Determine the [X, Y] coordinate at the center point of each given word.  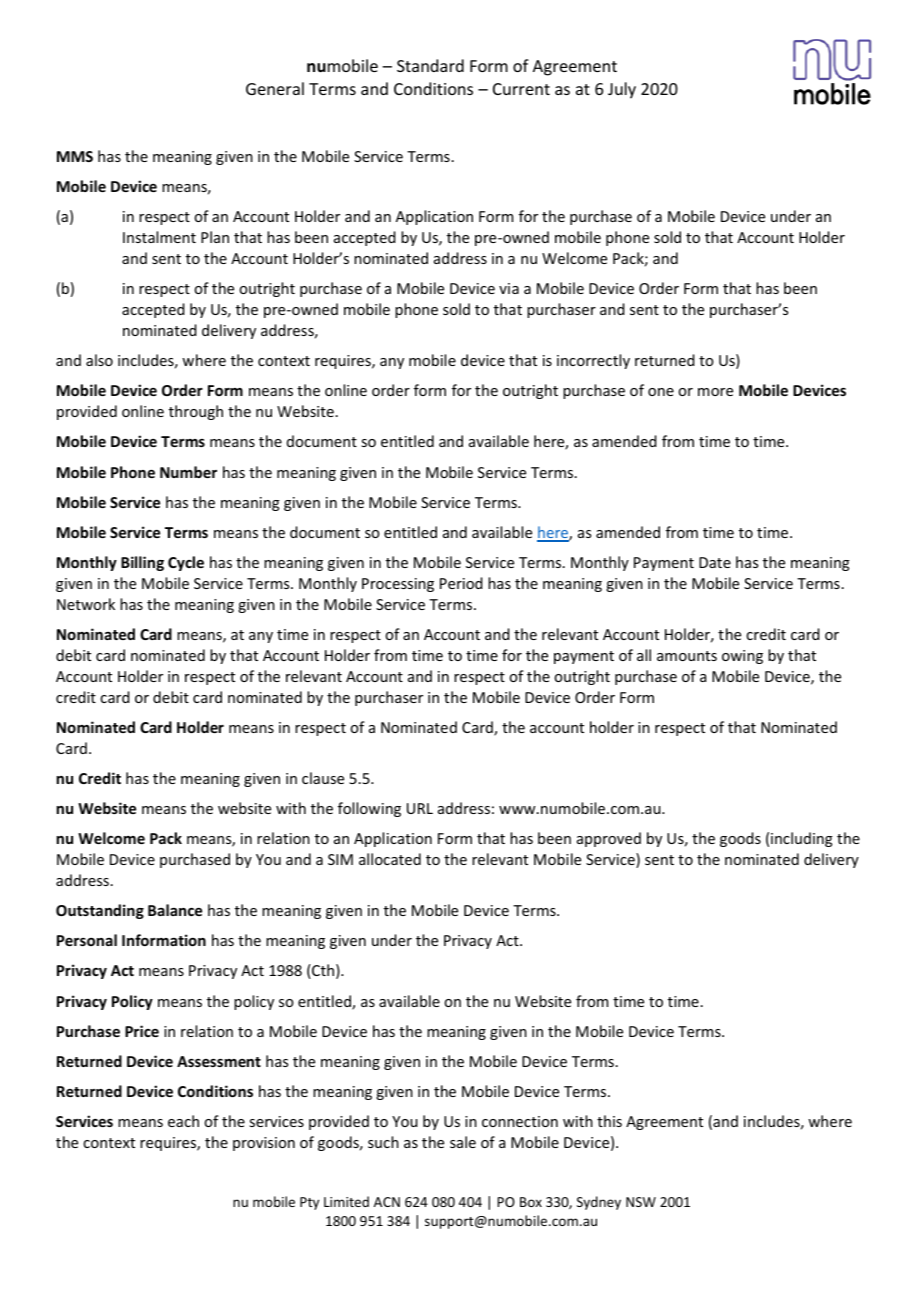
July [622, 90]
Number [188, 472]
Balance [175, 910]
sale [463, 1142]
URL [420, 808]
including [802, 839]
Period [461, 583]
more [715, 392]
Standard [430, 65]
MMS [75, 156]
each [183, 1121]
